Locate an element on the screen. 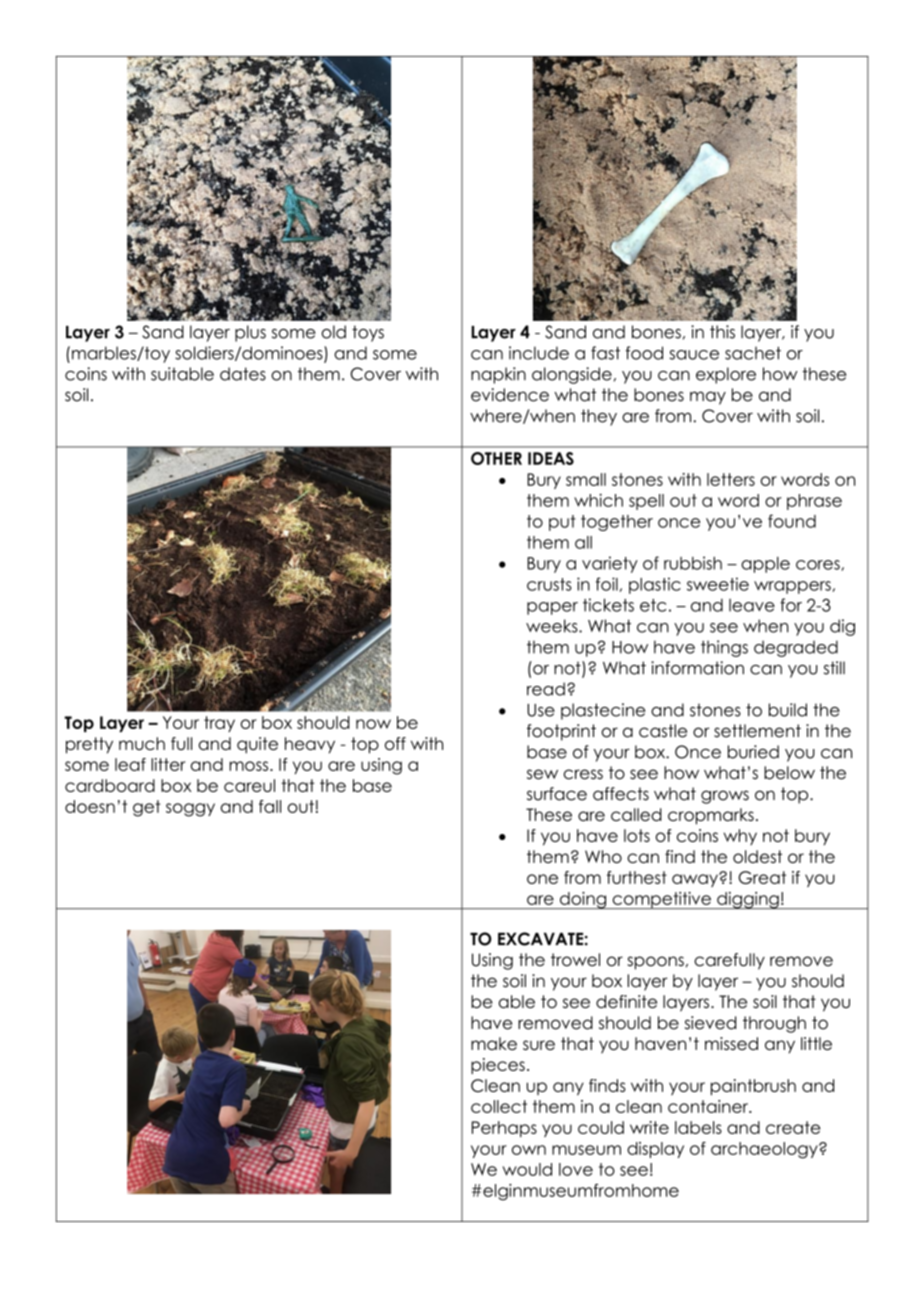 The image size is (924, 1308). doing is located at coordinates (583, 900).
